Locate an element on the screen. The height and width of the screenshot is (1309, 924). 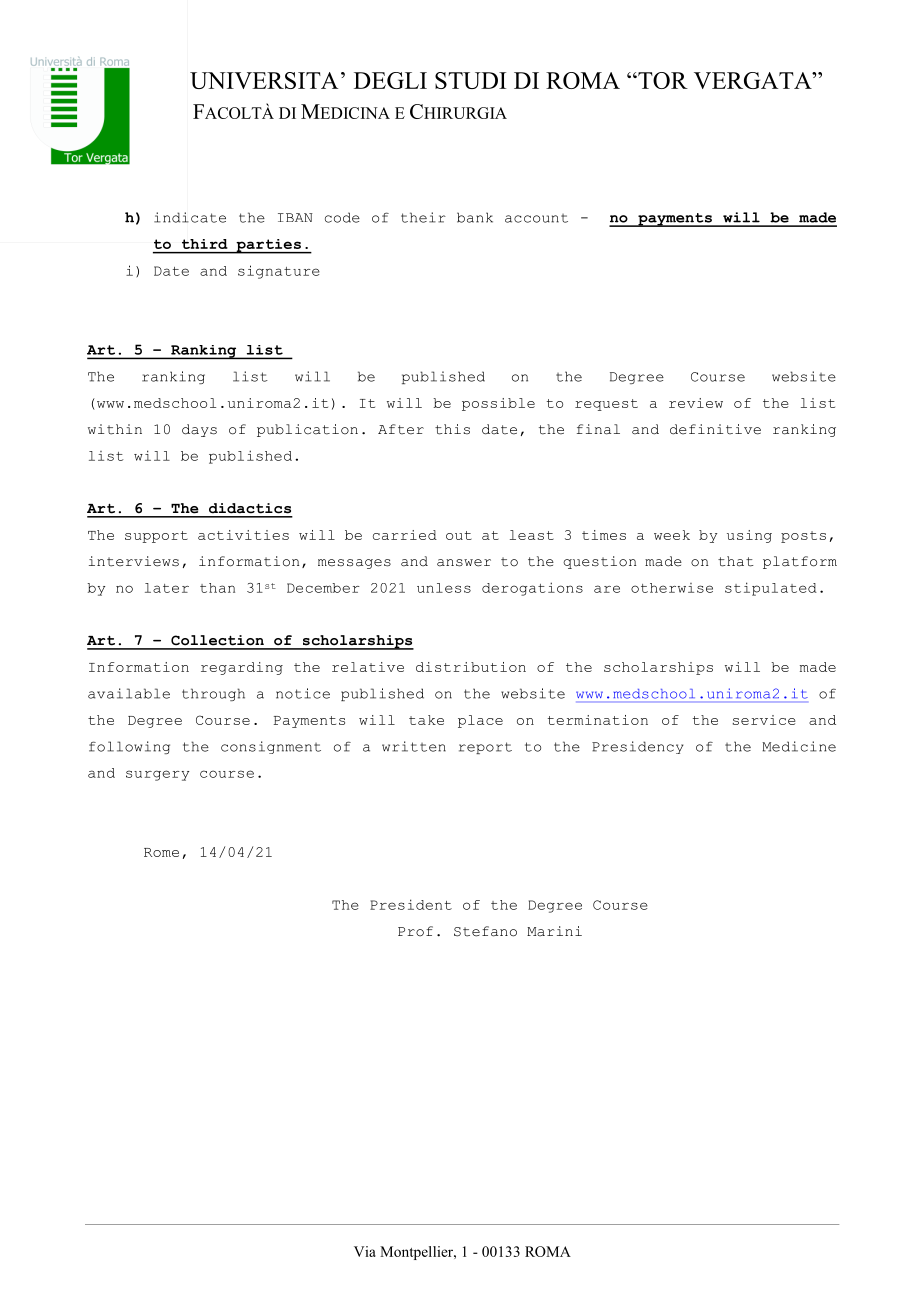
review is located at coordinates (696, 403).
